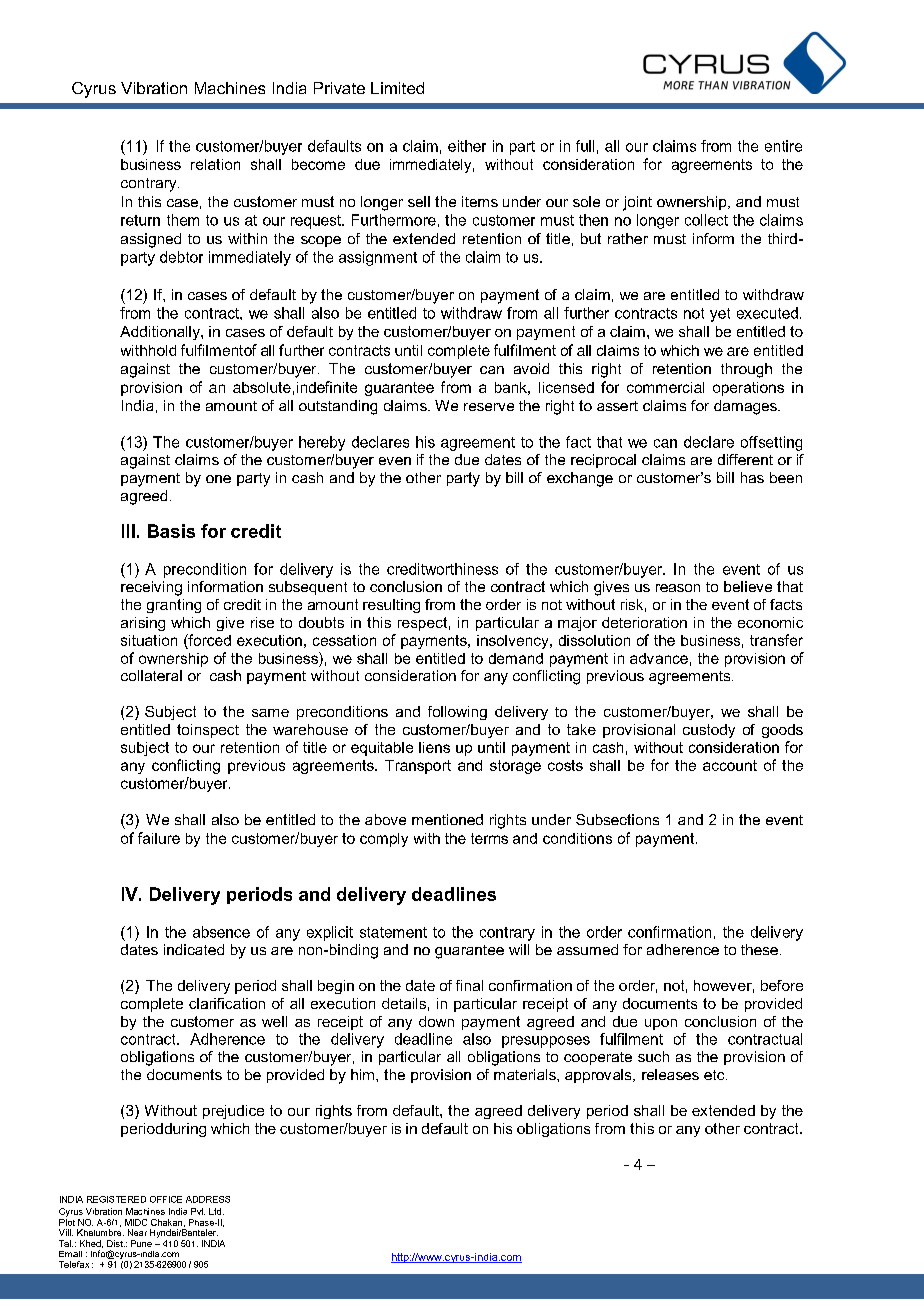 This screenshot has width=924, height=1308. What do you see at coordinates (457, 713) in the screenshot?
I see `following` at bounding box center [457, 713].
